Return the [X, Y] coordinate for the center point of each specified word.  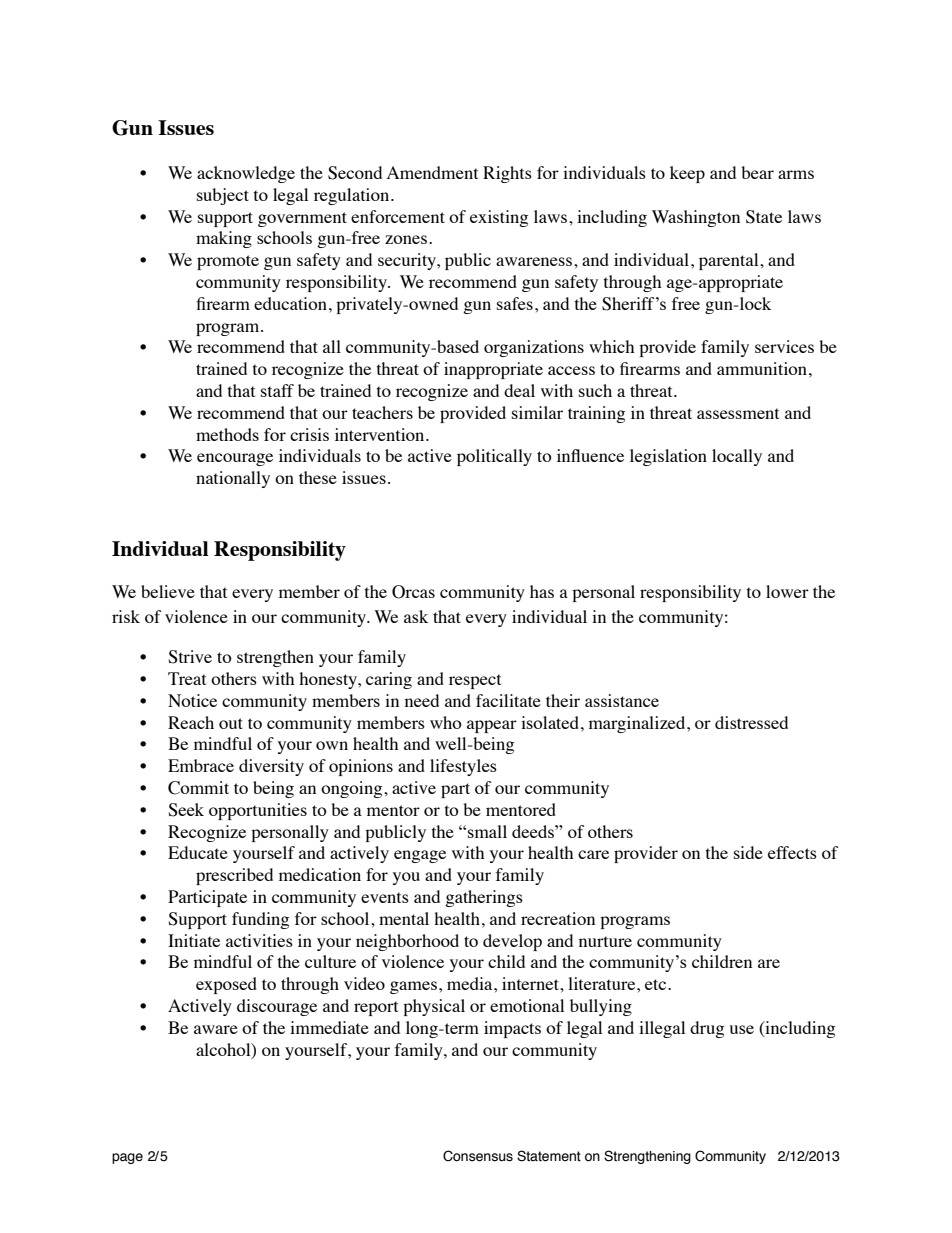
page [127, 1158]
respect [475, 681]
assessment [738, 413]
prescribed [234, 876]
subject [223, 196]
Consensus [478, 1156]
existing [499, 218]
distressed [751, 722]
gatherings [484, 898]
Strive [190, 657]
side [748, 852]
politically [494, 457]
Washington [696, 218]
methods [227, 434]
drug [707, 1029]
